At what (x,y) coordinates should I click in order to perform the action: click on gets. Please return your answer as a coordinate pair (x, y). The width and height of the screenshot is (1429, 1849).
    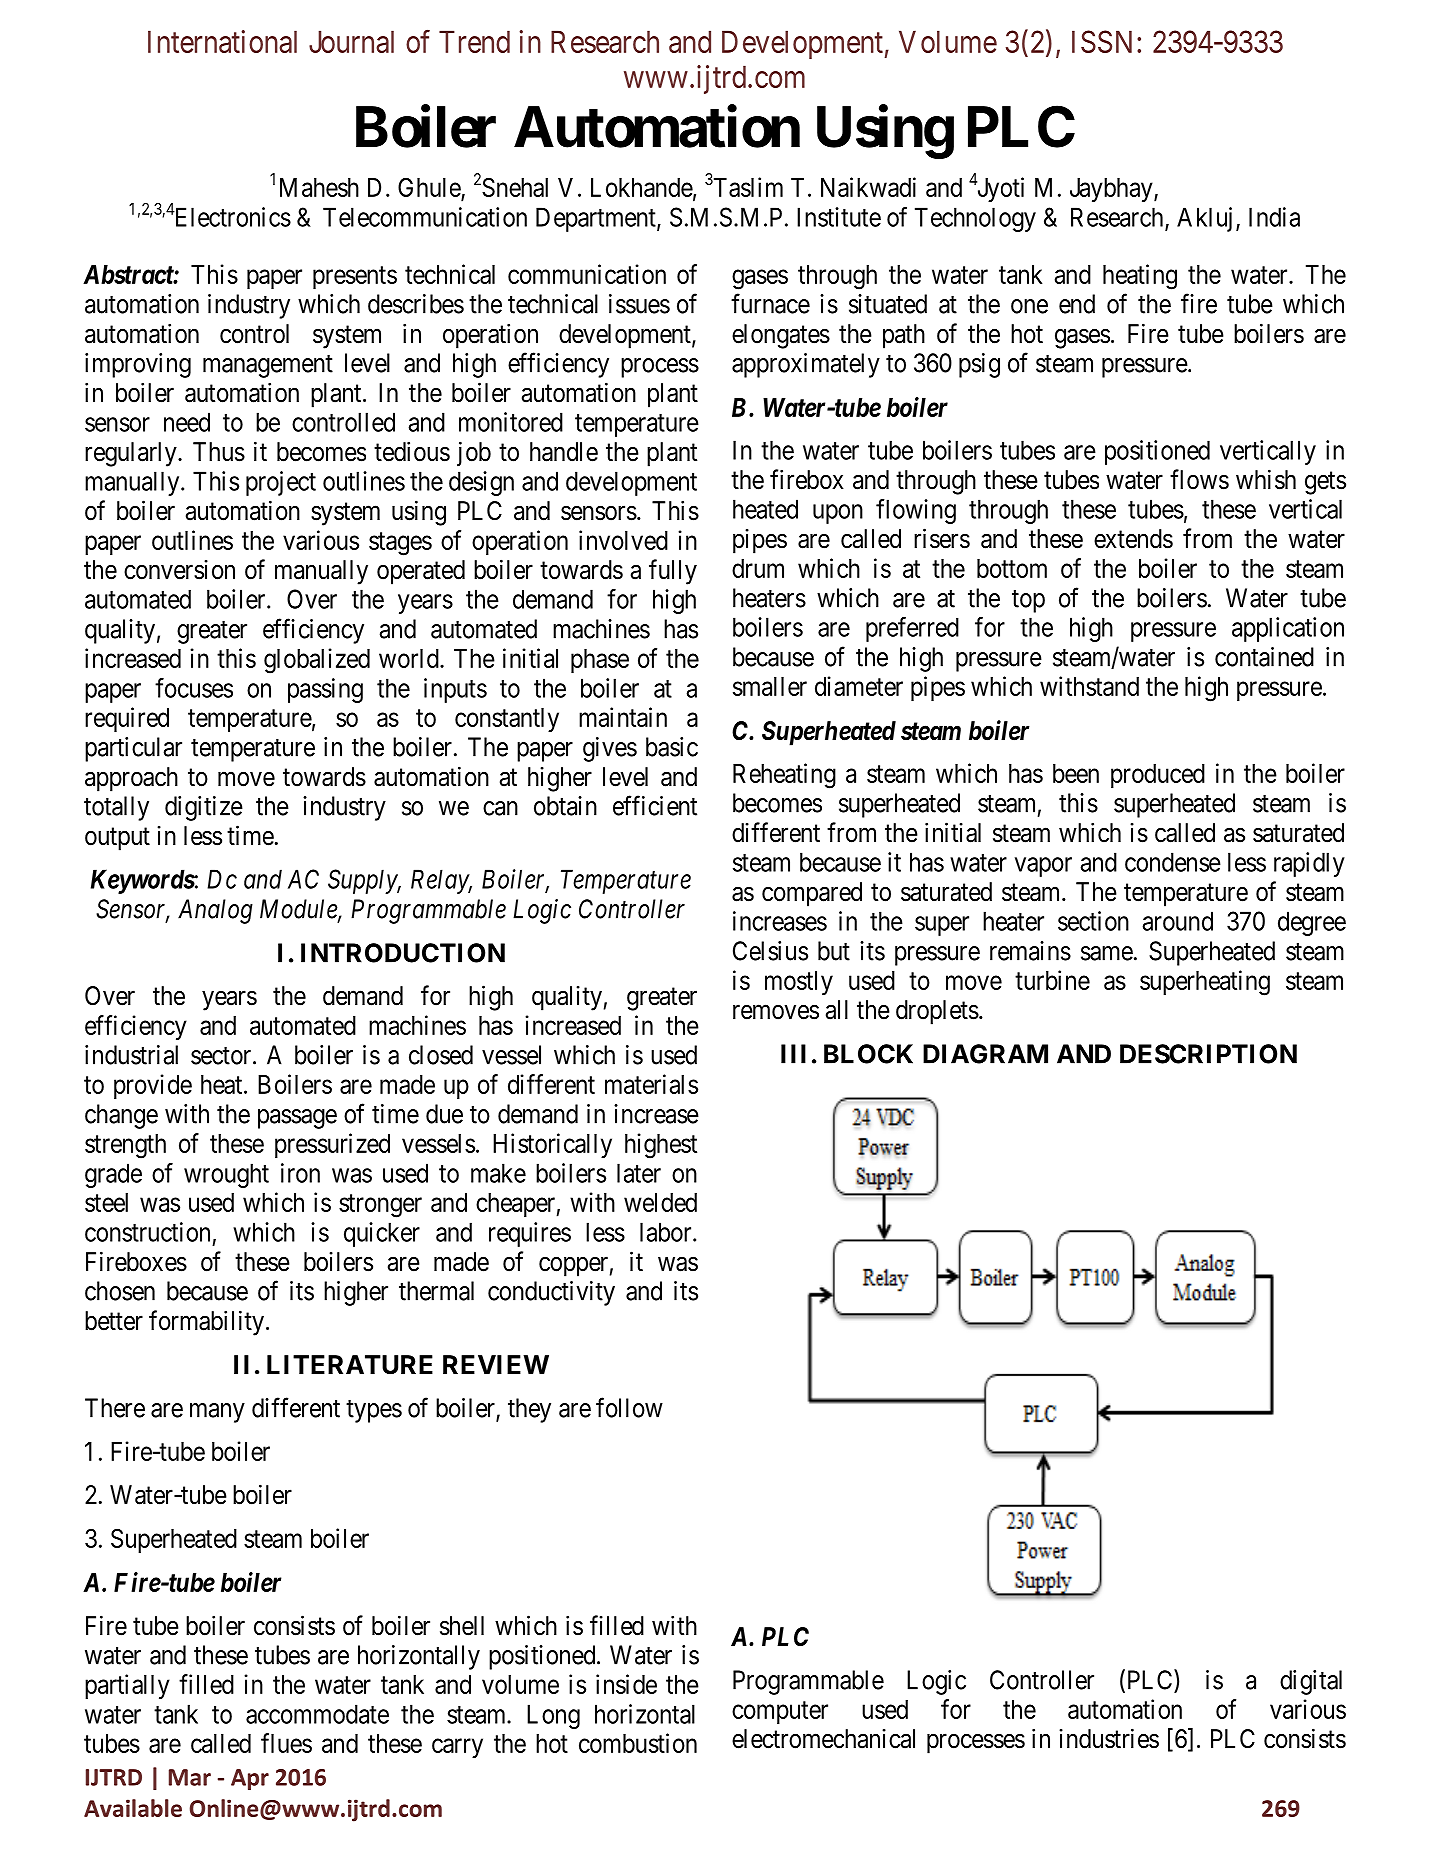
    Looking at the image, I should click on (1325, 483).
